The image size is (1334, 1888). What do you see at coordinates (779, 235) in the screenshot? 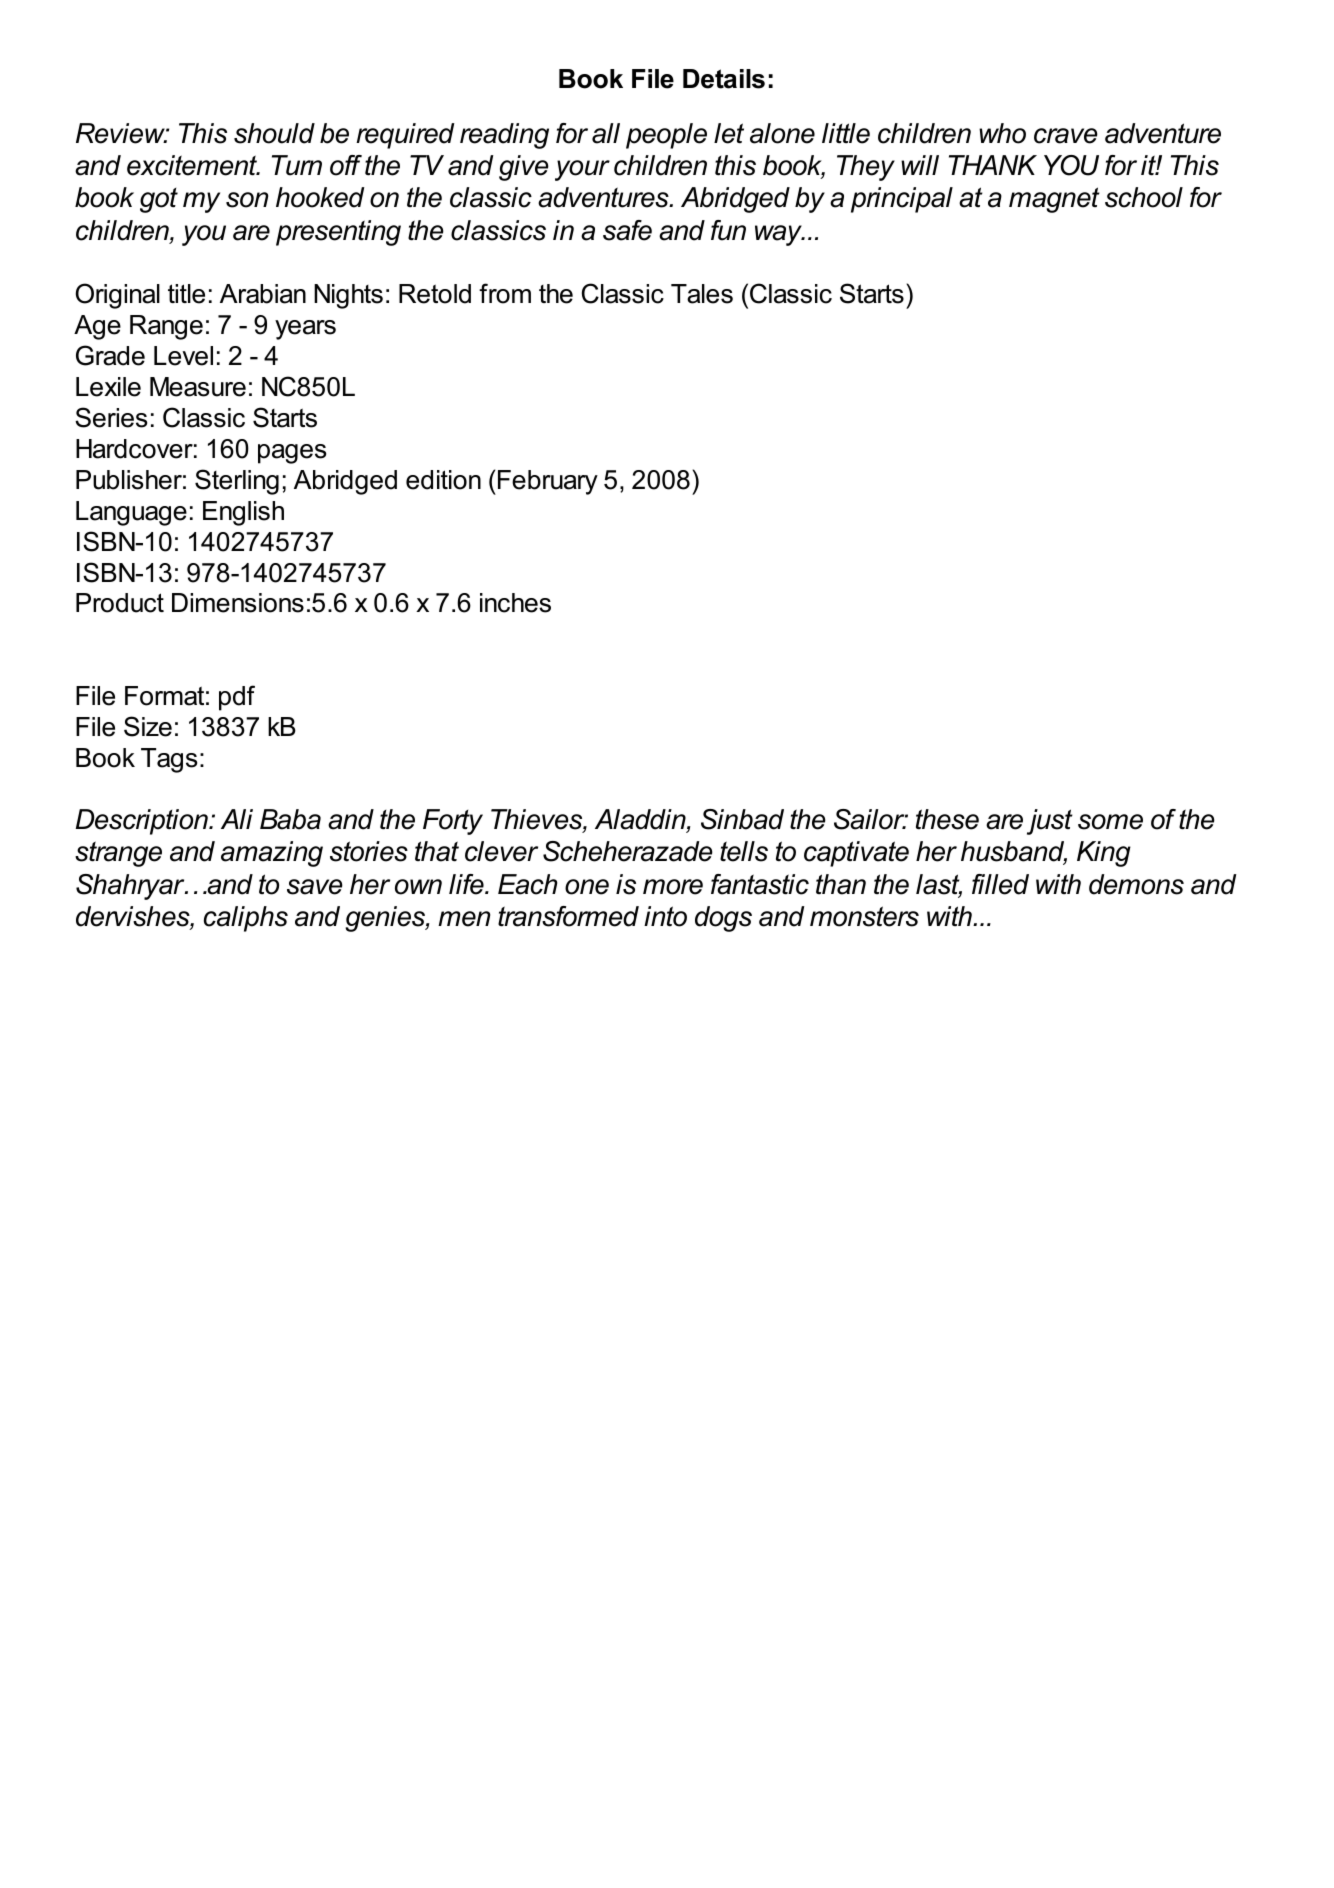
I see `way` at bounding box center [779, 235].
